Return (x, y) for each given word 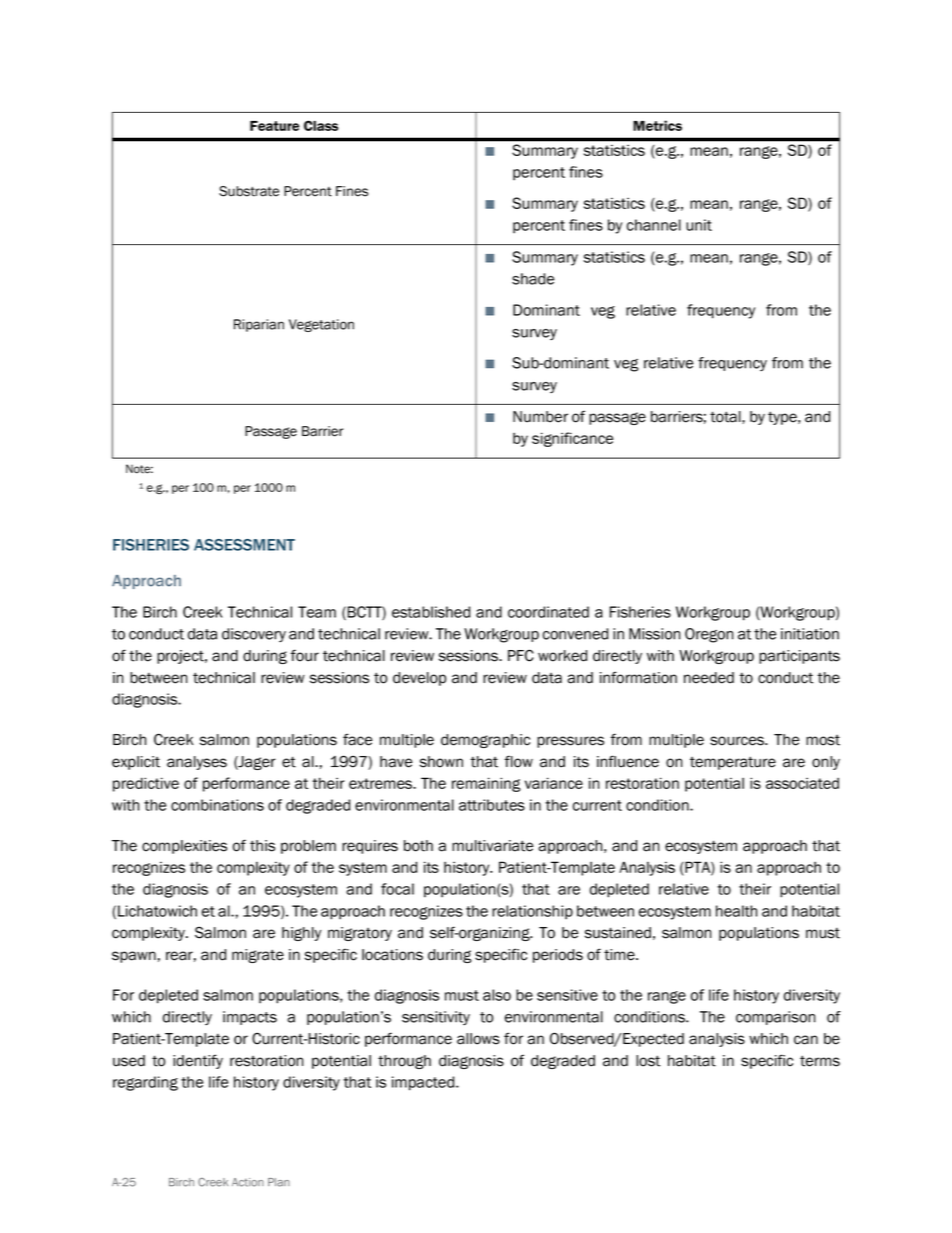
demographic (485, 741)
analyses (197, 763)
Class (321, 125)
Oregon (709, 635)
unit (699, 225)
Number (540, 417)
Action (248, 1182)
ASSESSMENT (244, 545)
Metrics (657, 125)
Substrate (249, 191)
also (497, 995)
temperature (733, 763)
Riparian (259, 325)
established (431, 612)
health (736, 911)
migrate (258, 956)
